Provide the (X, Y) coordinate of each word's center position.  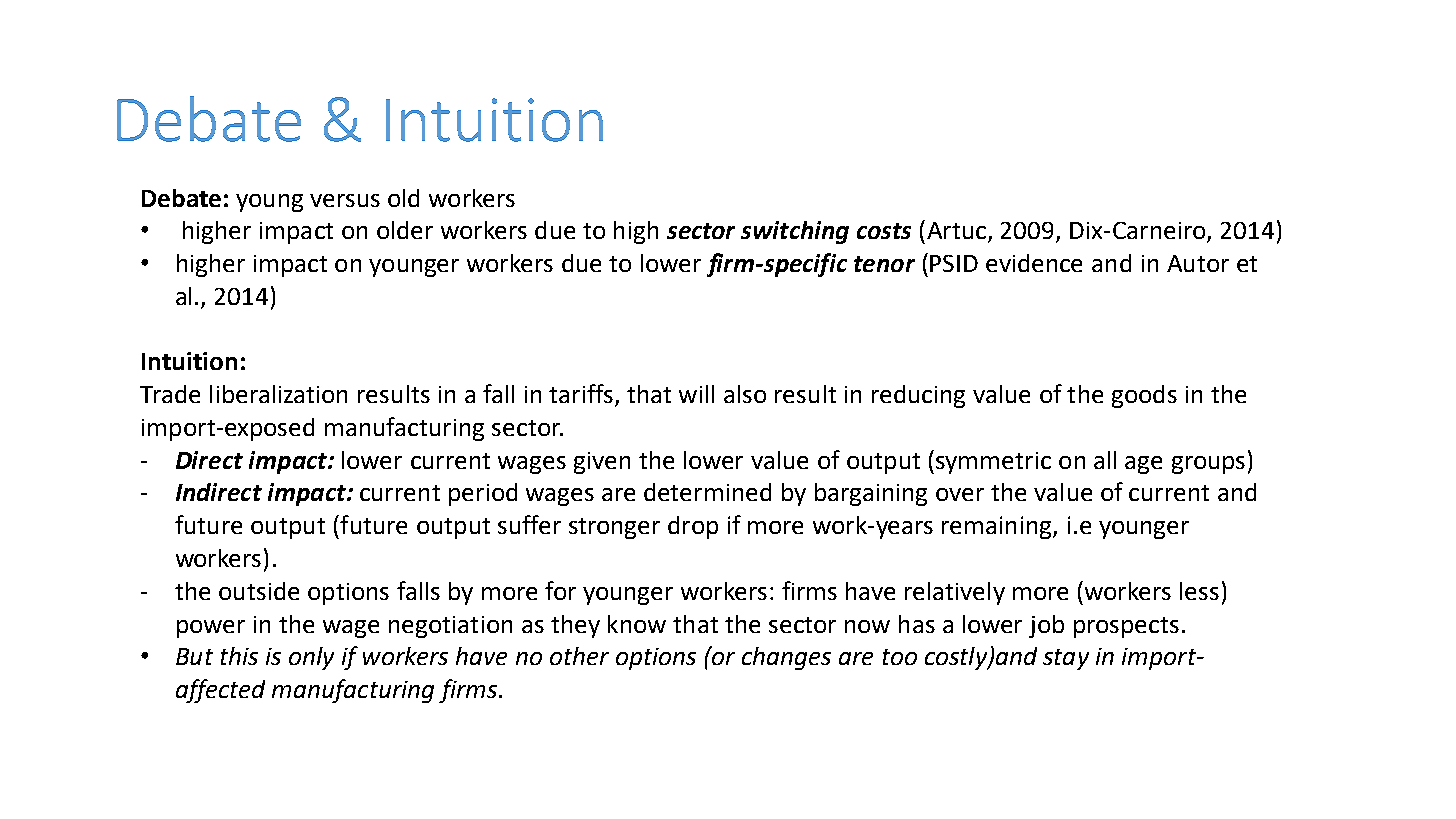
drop (693, 527)
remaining (998, 527)
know (637, 624)
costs (884, 231)
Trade (170, 394)
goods (1144, 396)
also (745, 394)
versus (345, 200)
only (311, 658)
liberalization (278, 394)
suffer (529, 524)
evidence (1034, 263)
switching (795, 232)
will (696, 394)
